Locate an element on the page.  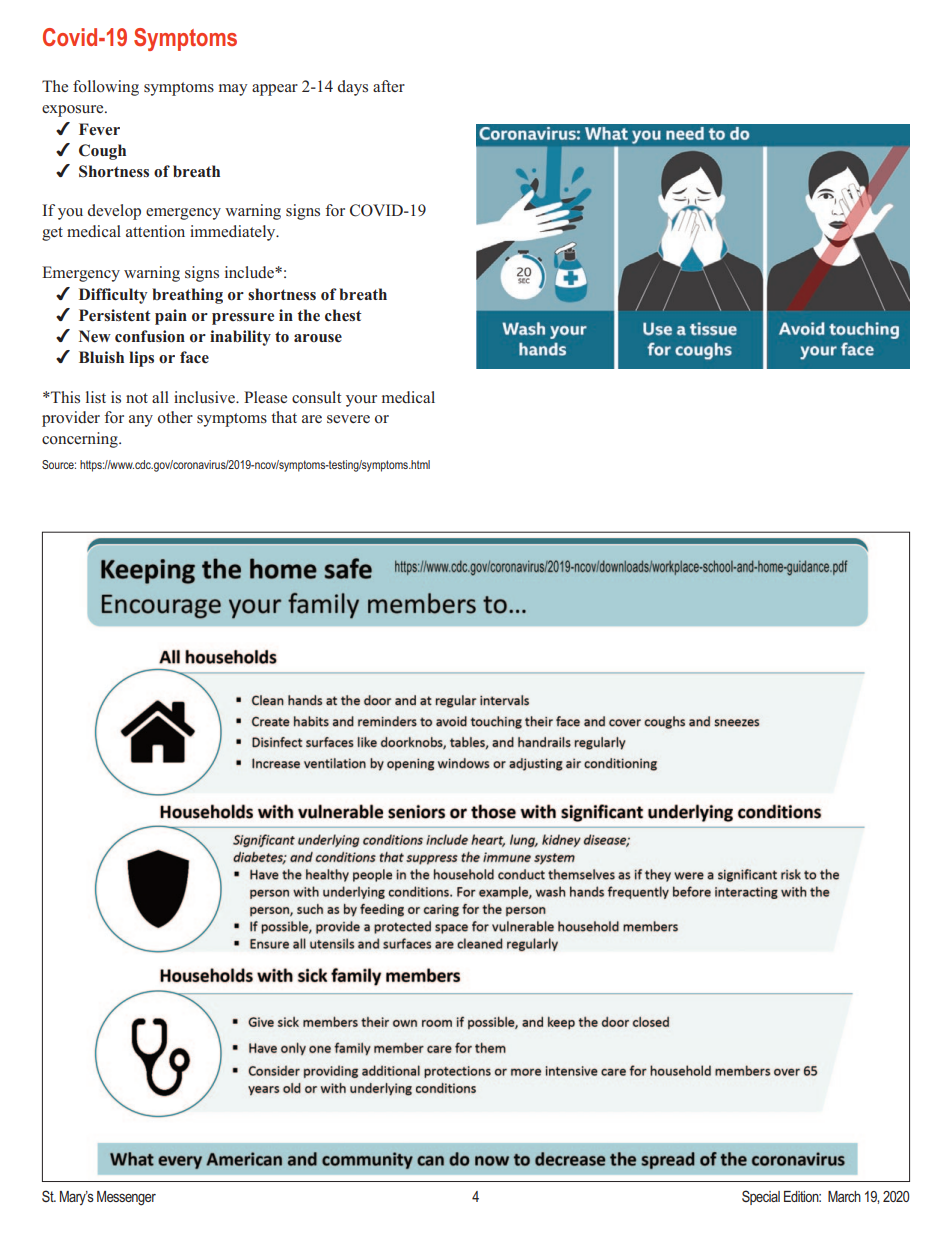
Messenger is located at coordinates (126, 1198).
